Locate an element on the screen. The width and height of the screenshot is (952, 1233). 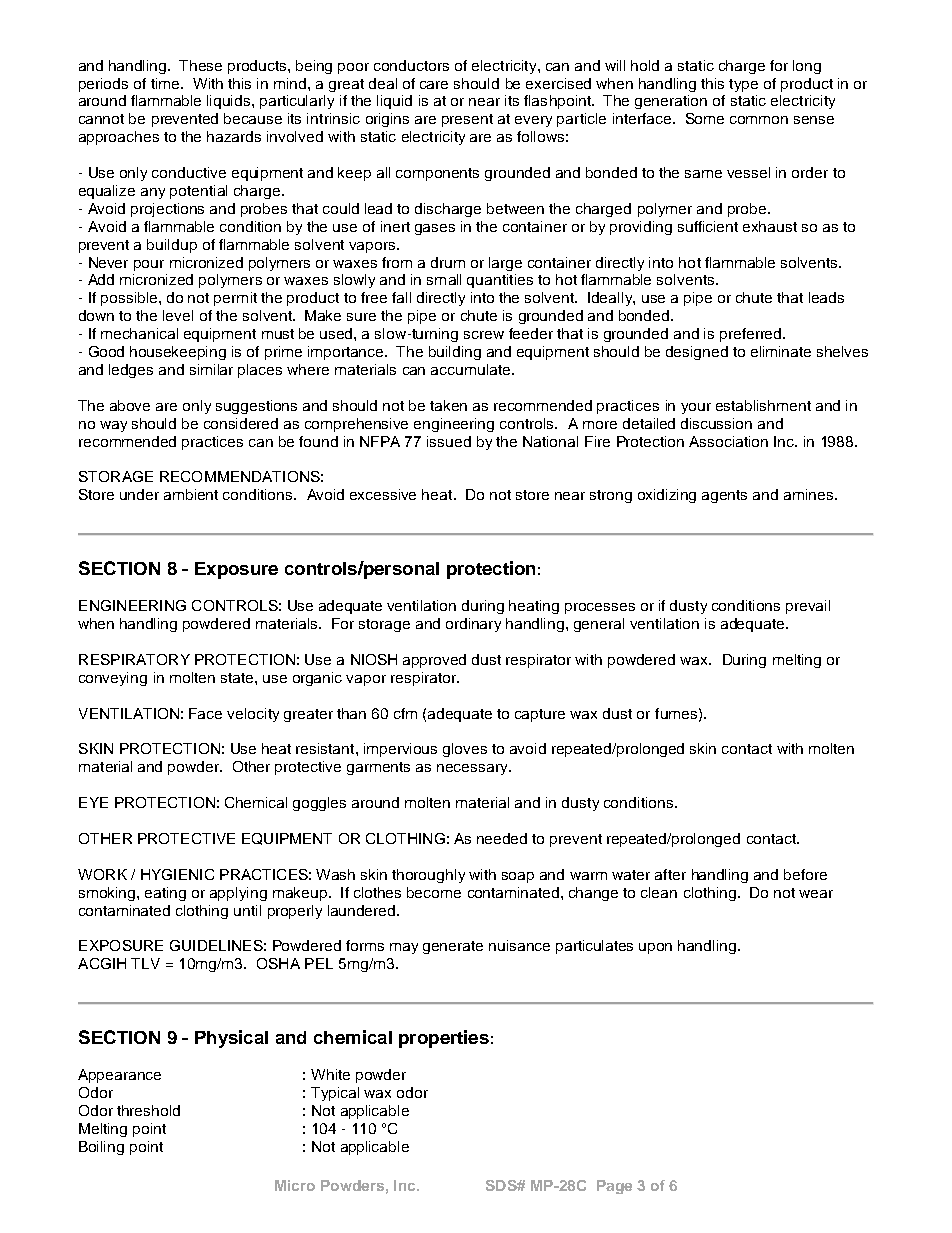
time is located at coordinates (166, 83).
